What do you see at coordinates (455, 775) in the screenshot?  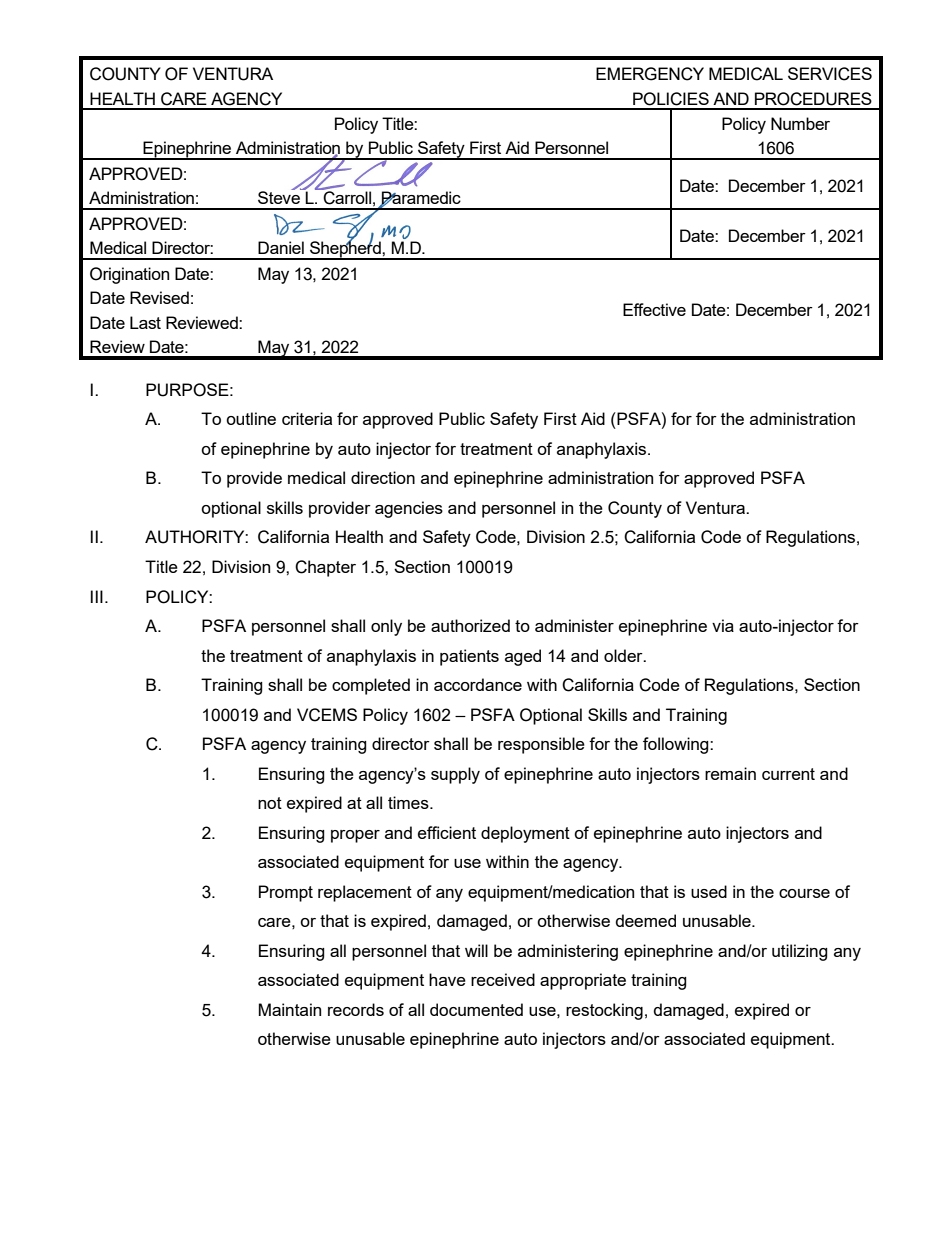 I see `supply` at bounding box center [455, 775].
